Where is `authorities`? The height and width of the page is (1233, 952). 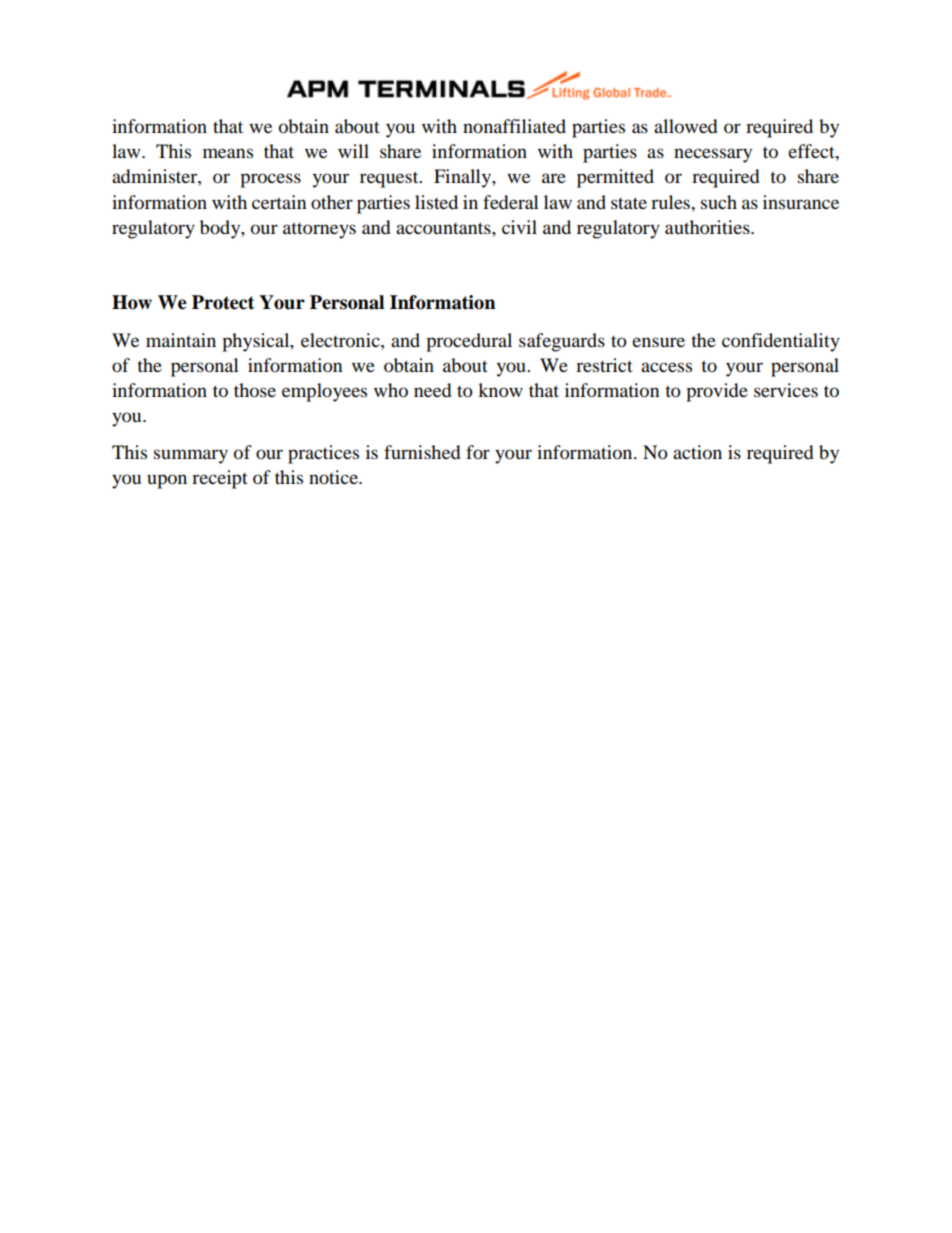
authorities is located at coordinates (708, 227).
